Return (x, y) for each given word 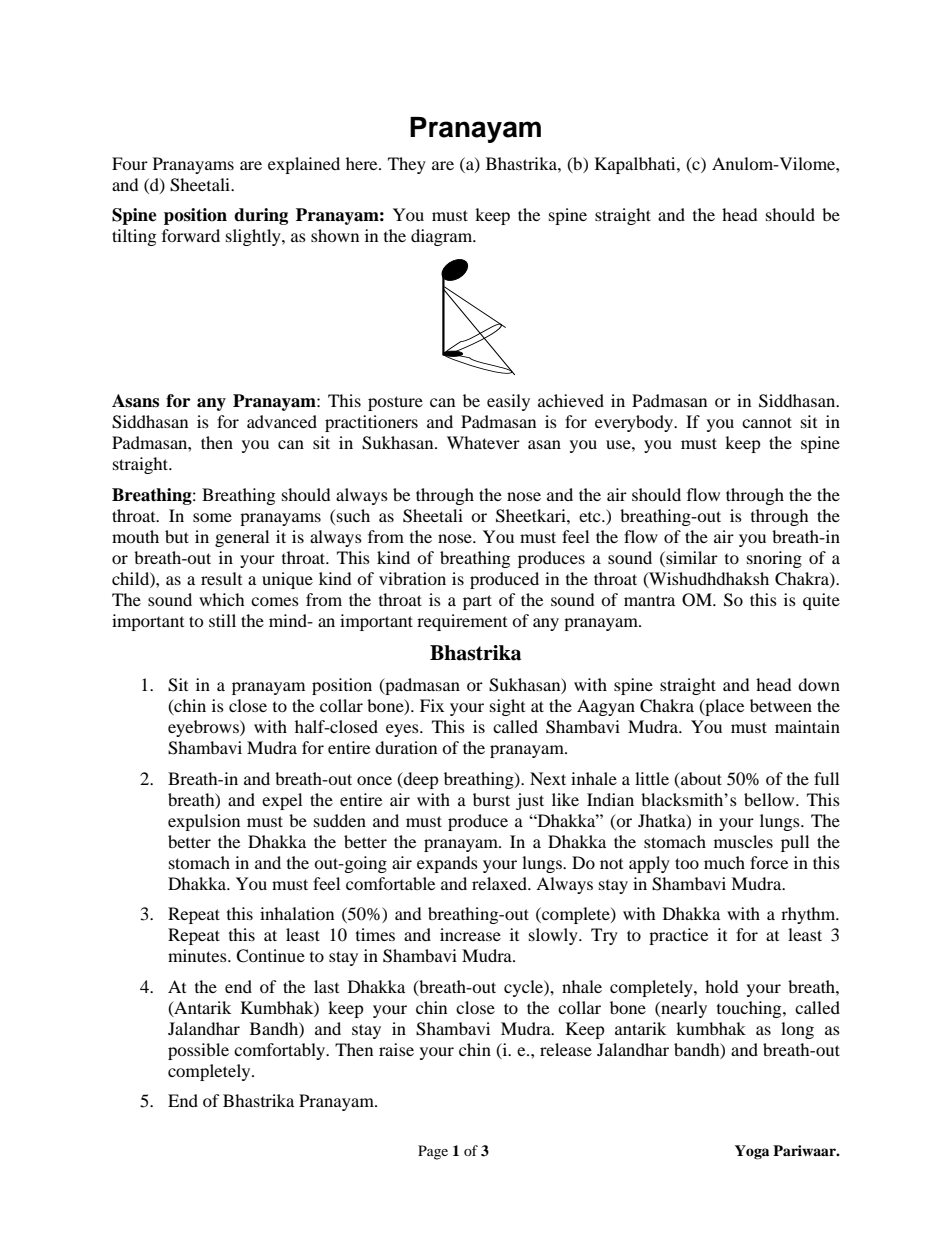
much (724, 862)
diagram (443, 237)
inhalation (297, 913)
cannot (767, 422)
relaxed (500, 883)
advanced (282, 421)
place (723, 707)
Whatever (483, 442)
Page (433, 1152)
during (261, 216)
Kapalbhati (636, 165)
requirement (462, 622)
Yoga (752, 1152)
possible (198, 1051)
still (222, 620)
